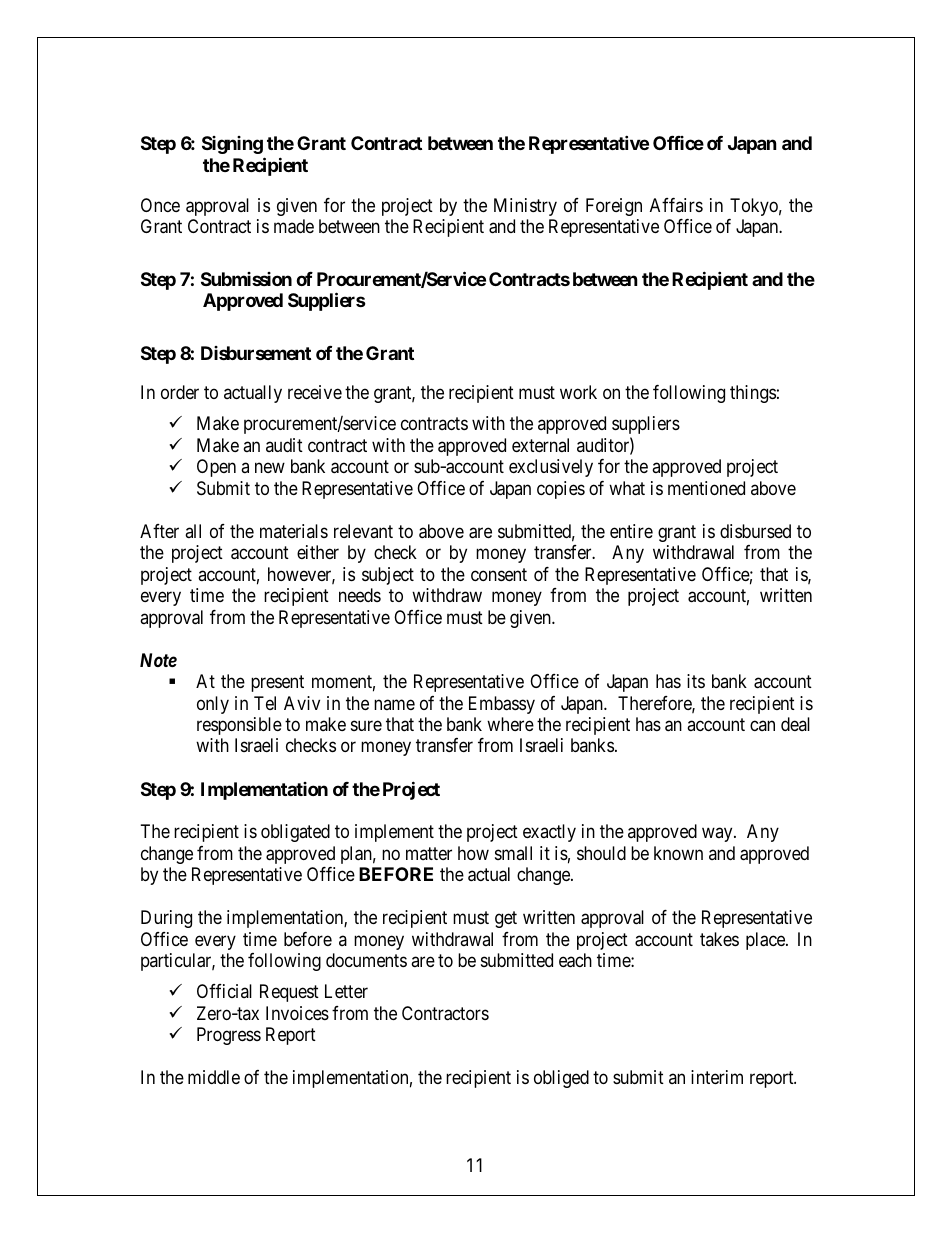 This screenshot has width=952, height=1233. I want to click on Ministry, so click(525, 207).
